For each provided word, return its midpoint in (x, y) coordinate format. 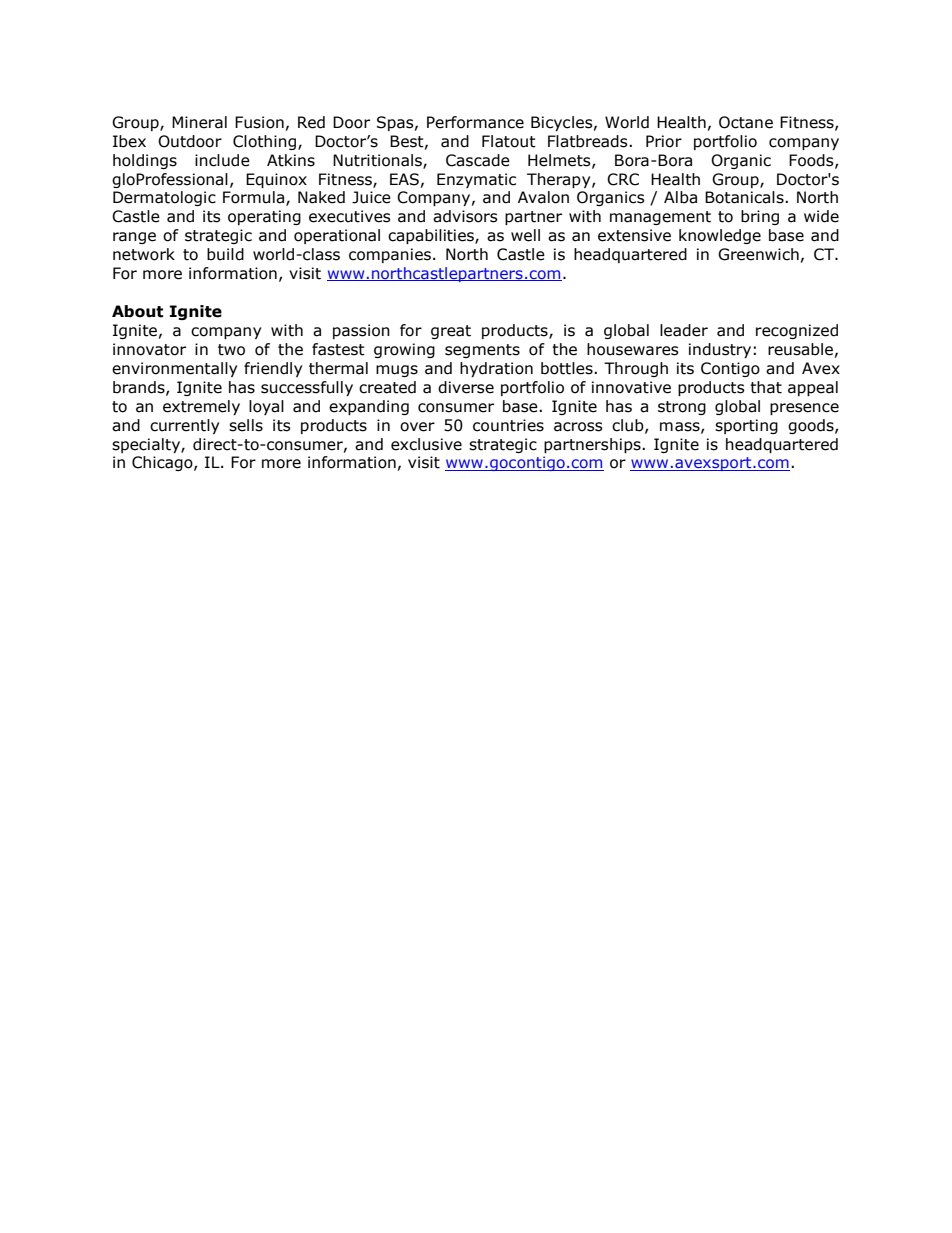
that (766, 387)
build (225, 254)
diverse (466, 387)
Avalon (543, 197)
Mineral (199, 122)
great (451, 332)
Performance (475, 122)
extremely (201, 407)
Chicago (163, 463)
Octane (746, 122)
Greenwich (758, 254)
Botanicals (745, 197)
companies (390, 255)
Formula (255, 198)
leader (684, 330)
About (137, 311)
